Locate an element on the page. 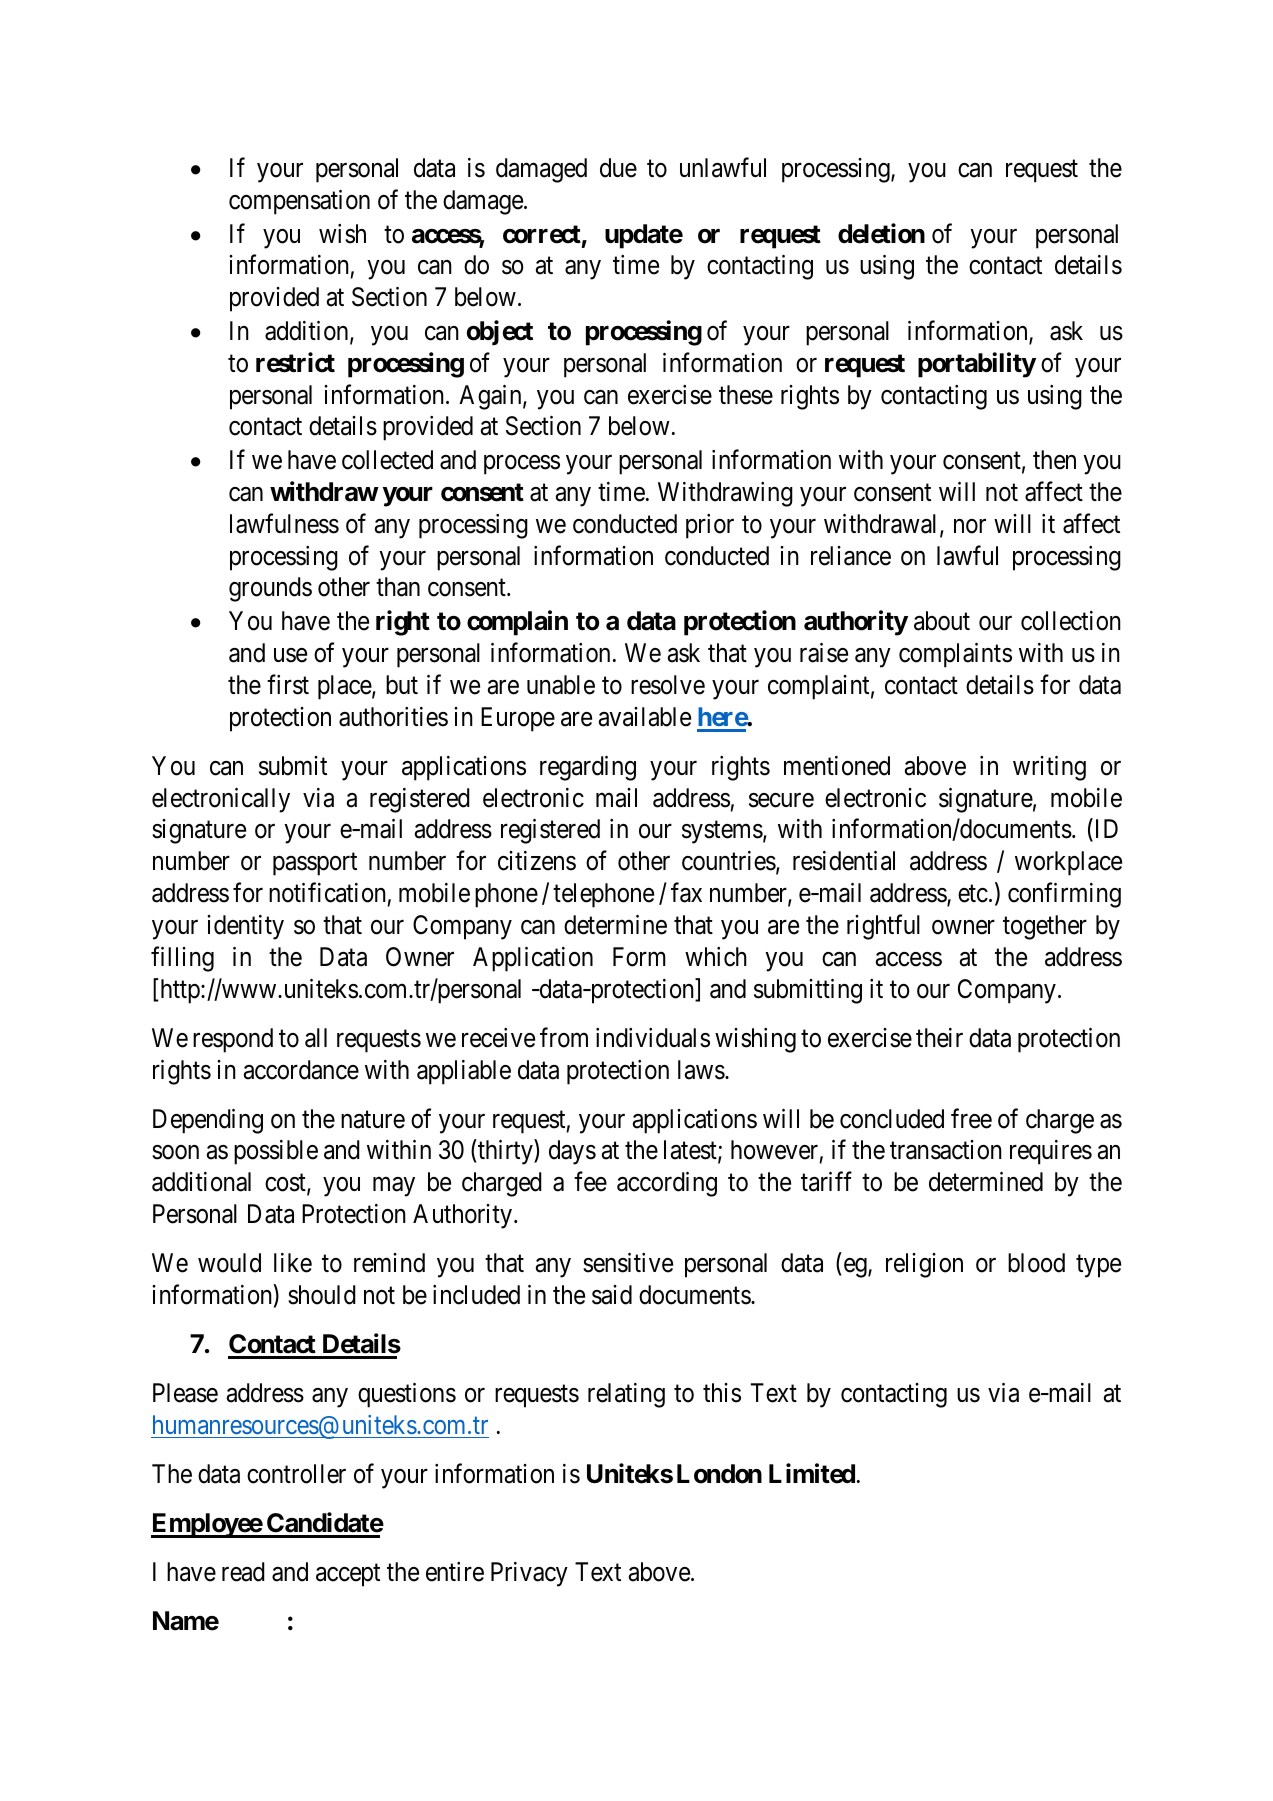  blood is located at coordinates (1036, 1263).
